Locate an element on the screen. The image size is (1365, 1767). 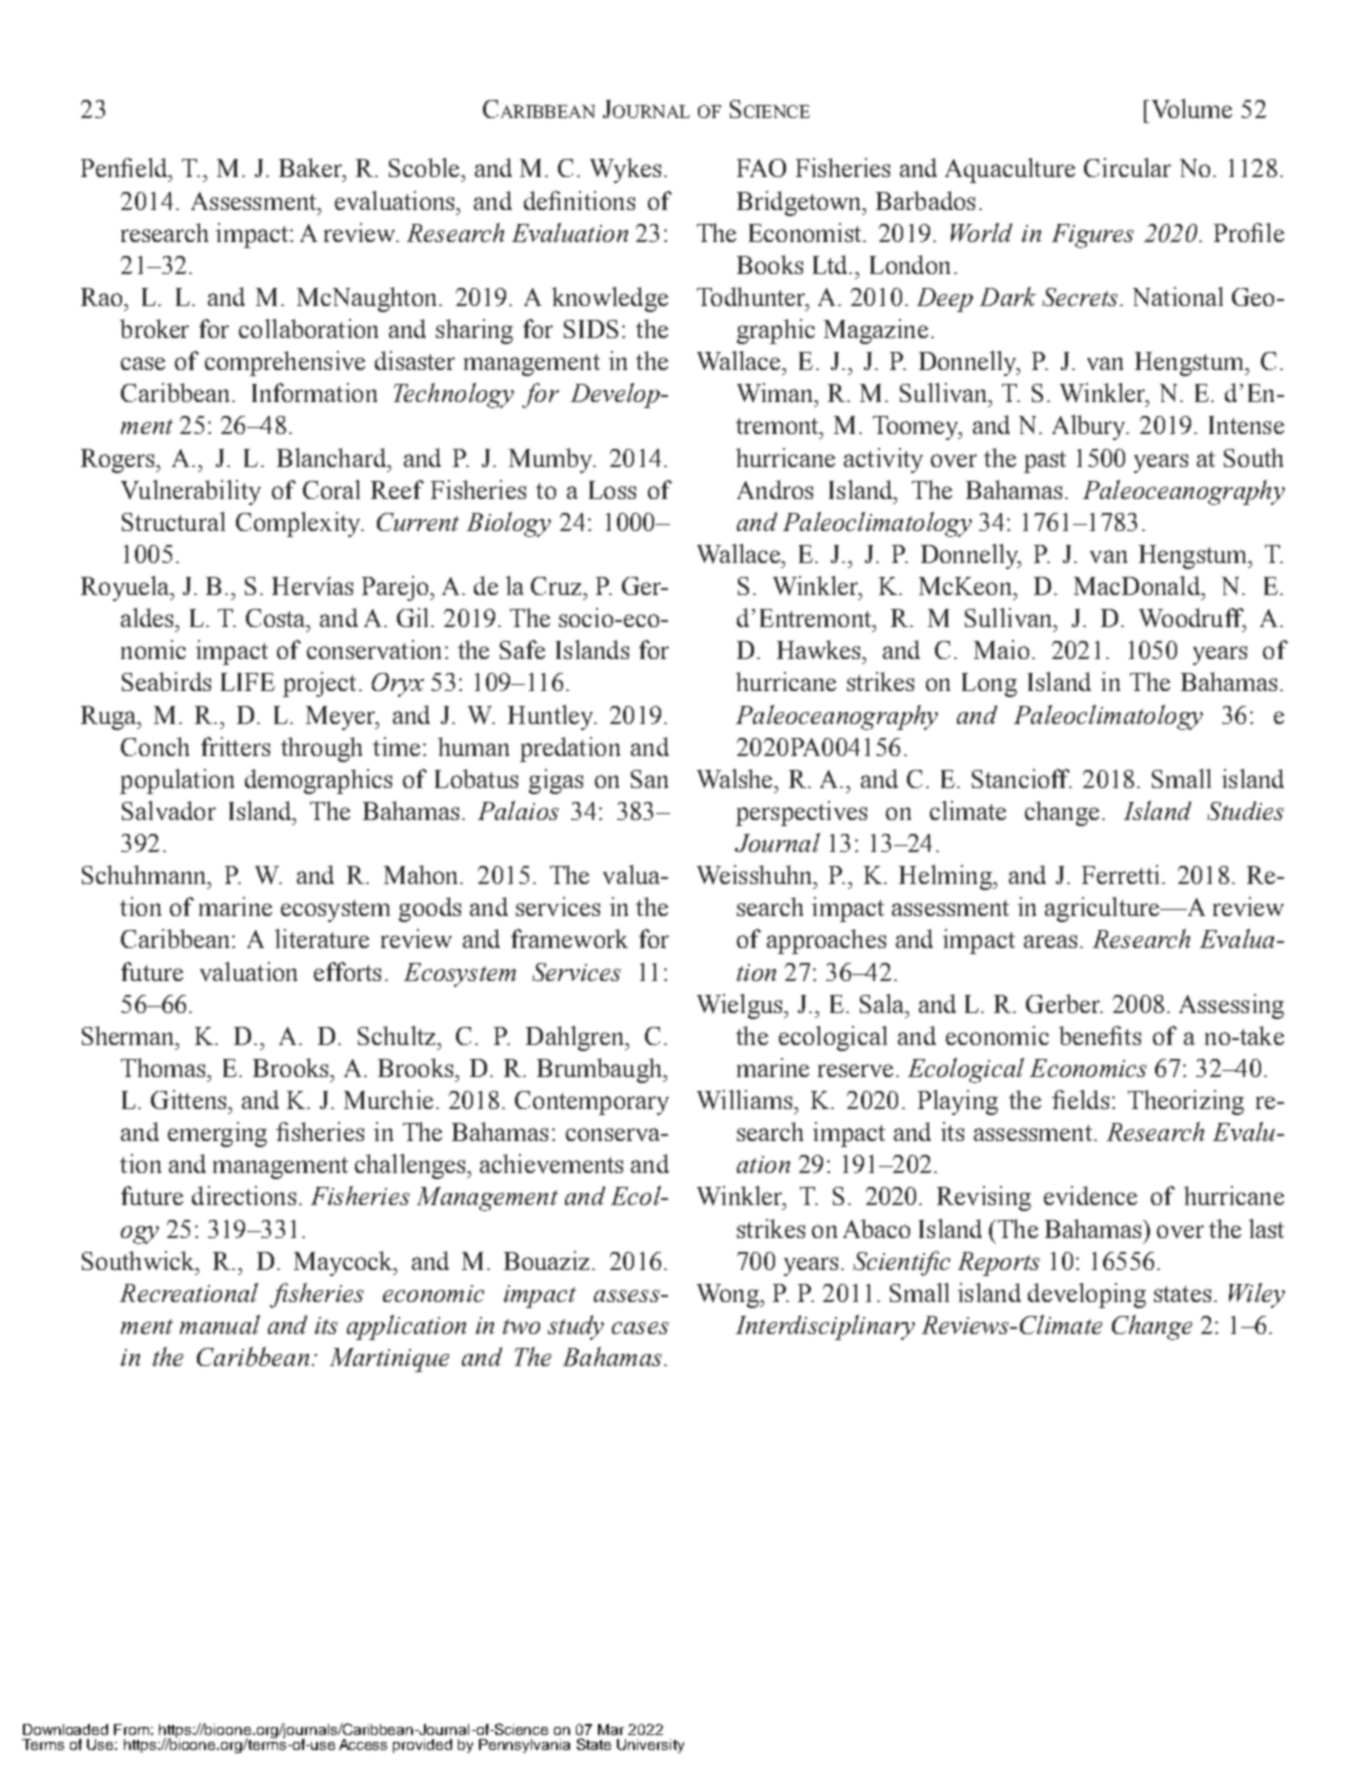
FAO is located at coordinates (761, 168).
